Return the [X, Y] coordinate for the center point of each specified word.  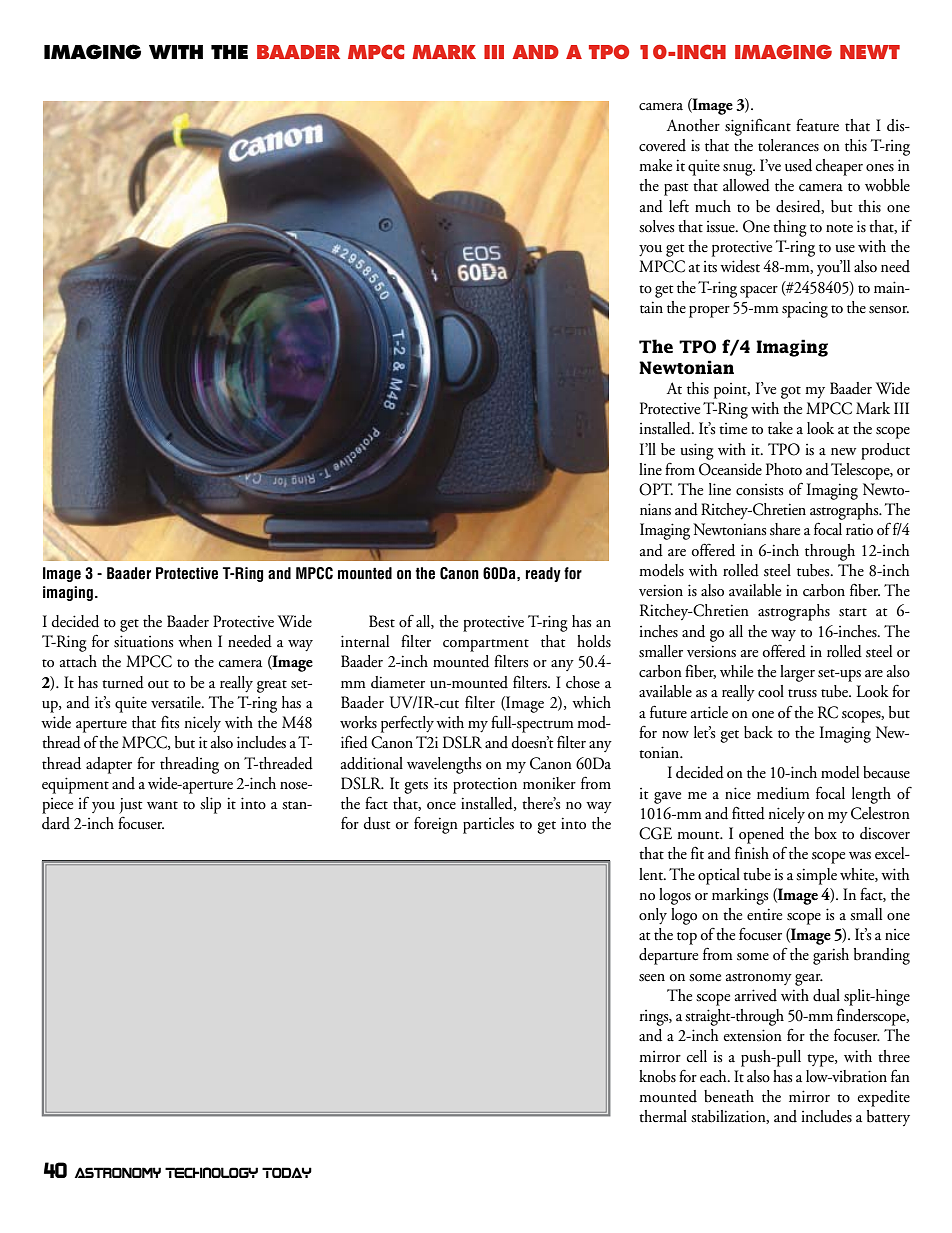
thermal [663, 1116]
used [798, 165]
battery [888, 1118]
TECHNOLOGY [211, 1172]
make [655, 165]
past [676, 189]
